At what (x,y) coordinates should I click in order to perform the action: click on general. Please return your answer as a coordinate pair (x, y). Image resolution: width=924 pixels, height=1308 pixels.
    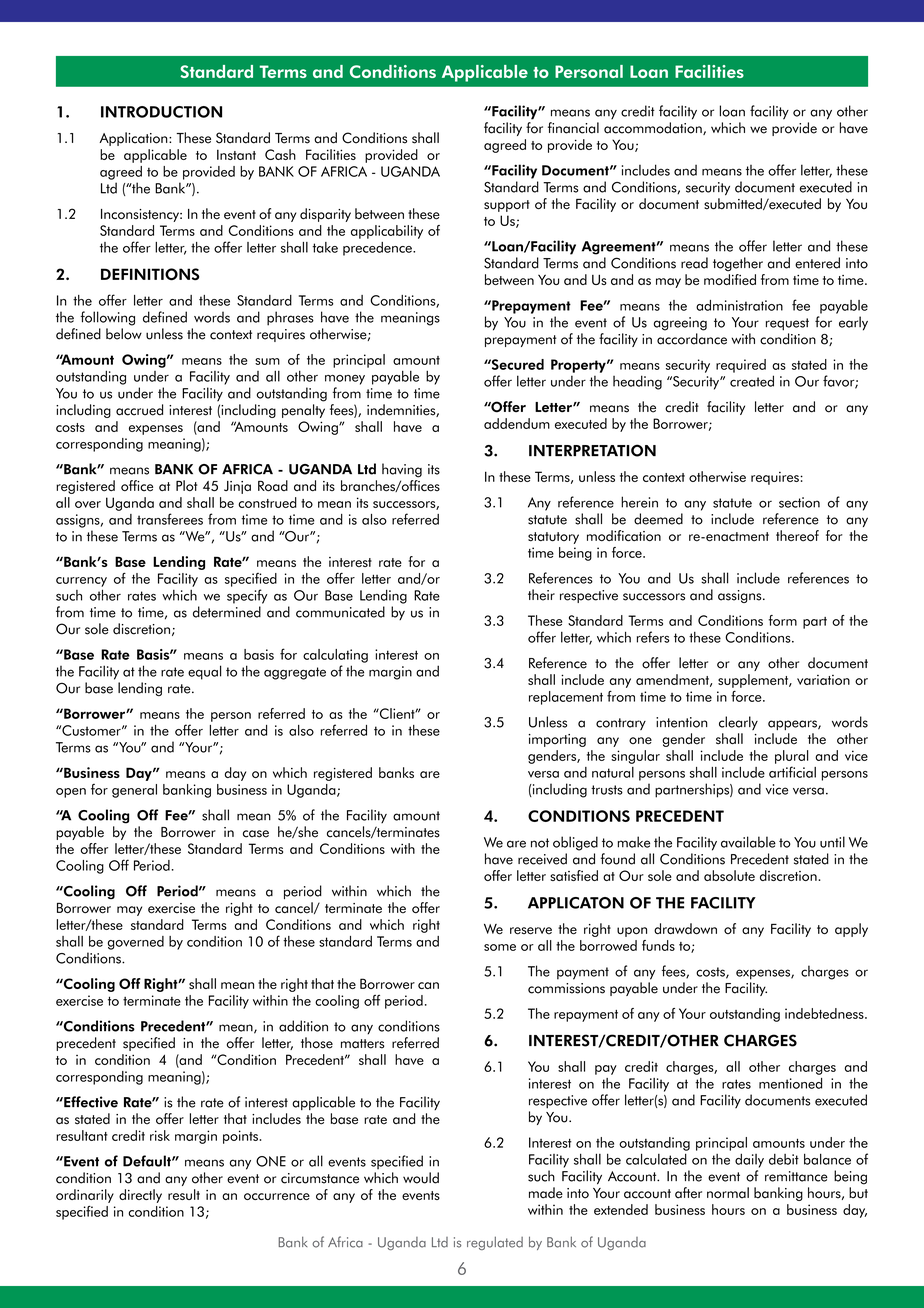
    Looking at the image, I should click on (134, 791).
